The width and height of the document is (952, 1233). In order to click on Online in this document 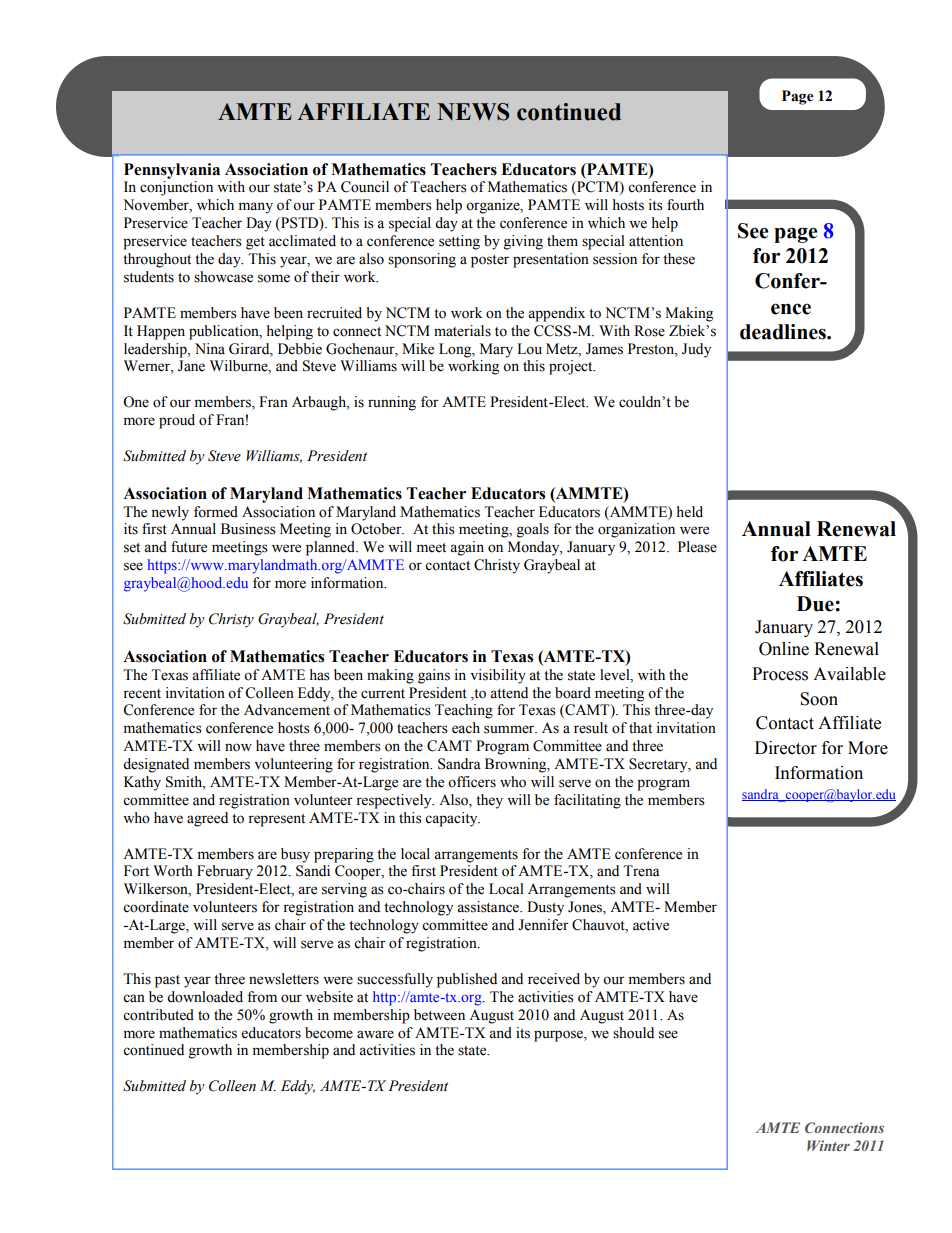, I will do `click(784, 649)`.
